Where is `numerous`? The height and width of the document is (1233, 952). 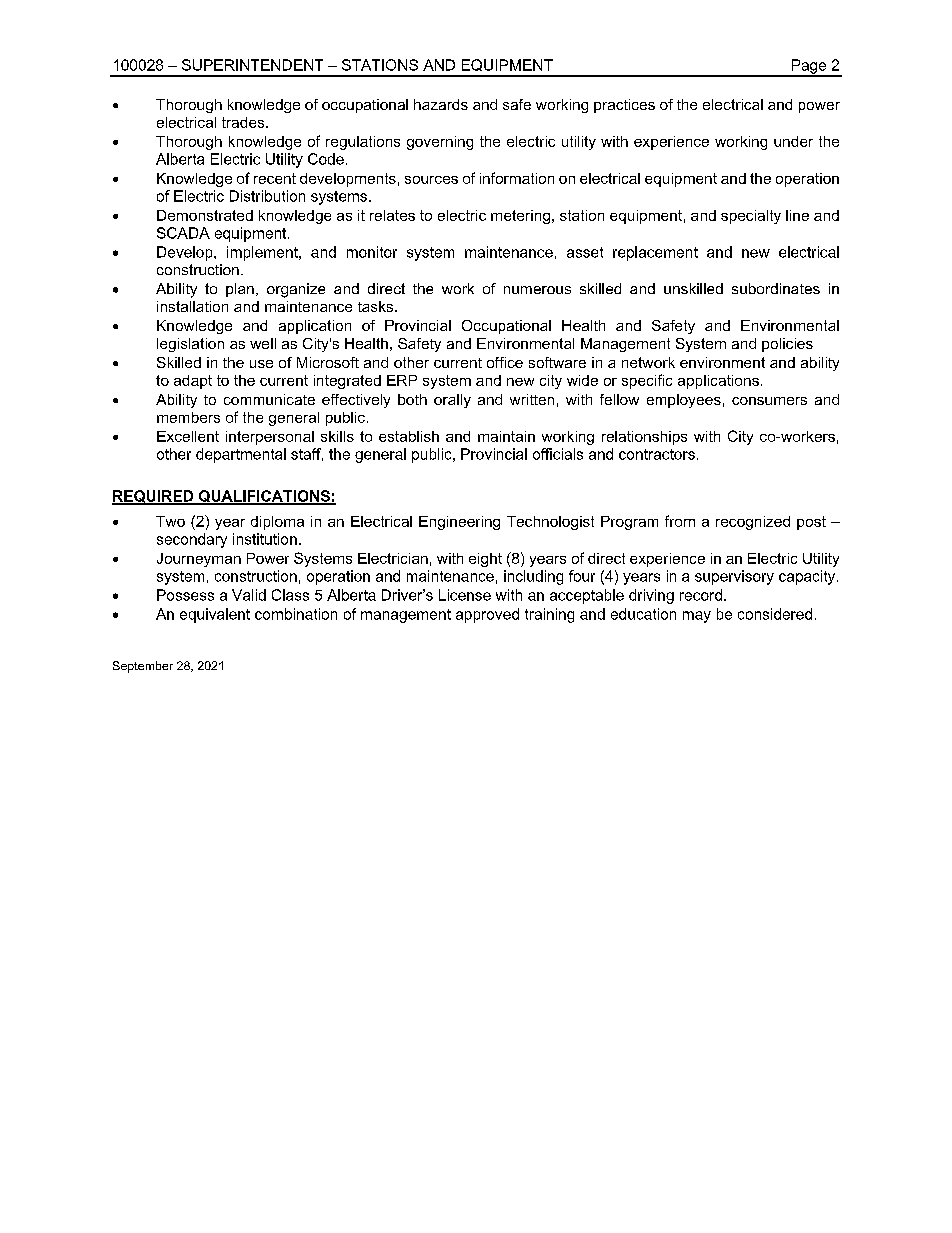 numerous is located at coordinates (537, 290).
